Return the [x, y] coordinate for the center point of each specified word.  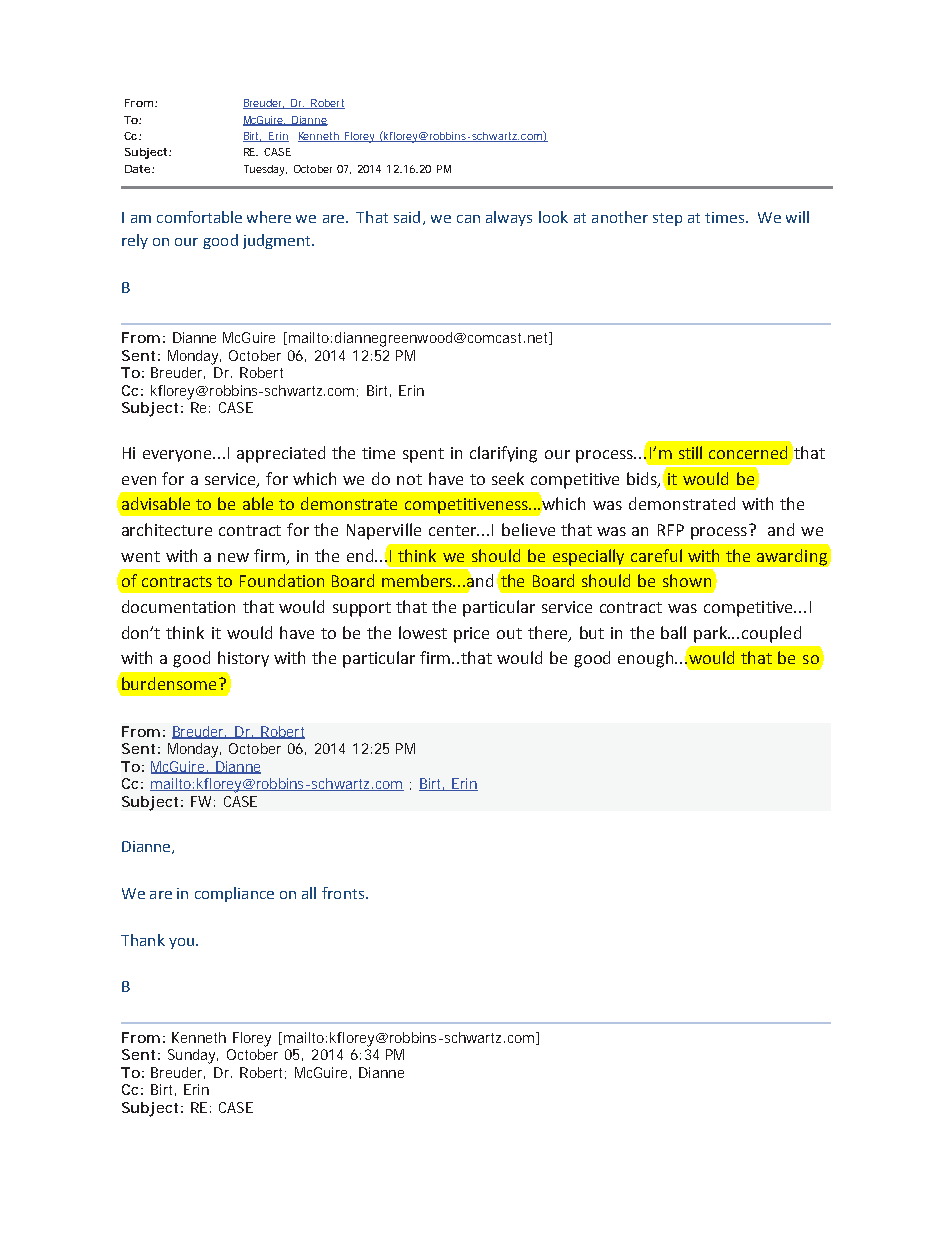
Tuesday [265, 170]
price [471, 635]
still [690, 452]
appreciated [281, 454]
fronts [343, 893]
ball [673, 632]
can [468, 219]
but [592, 632]
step [667, 219]
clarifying [503, 454]
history [243, 659]
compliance [234, 894]
